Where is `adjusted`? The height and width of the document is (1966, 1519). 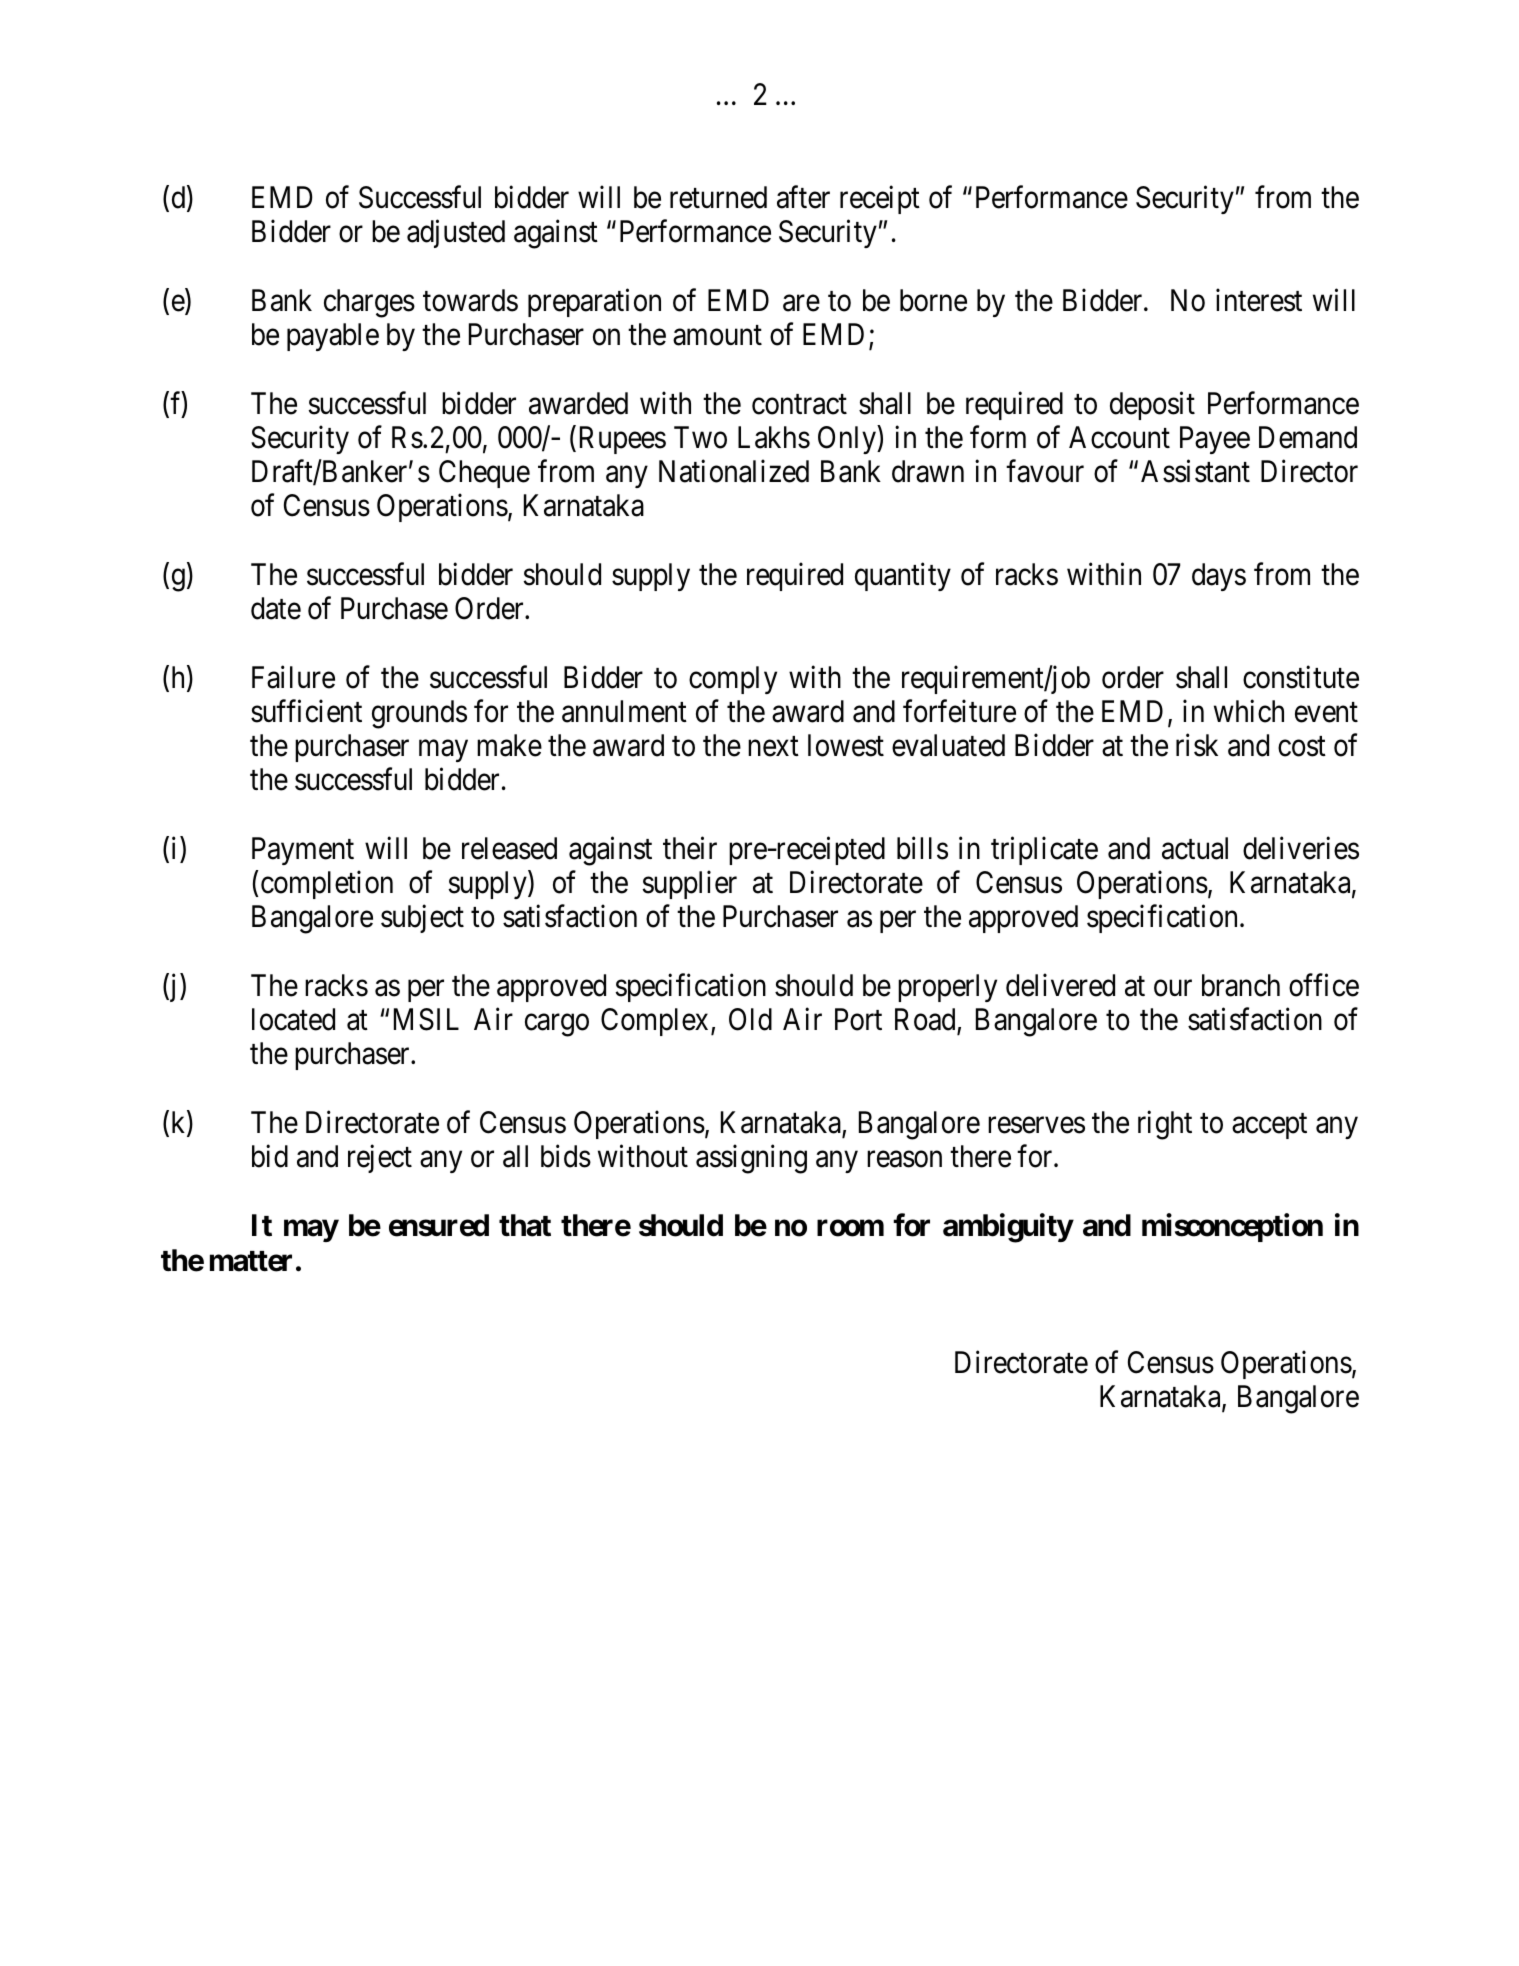 adjusted is located at coordinates (456, 234).
